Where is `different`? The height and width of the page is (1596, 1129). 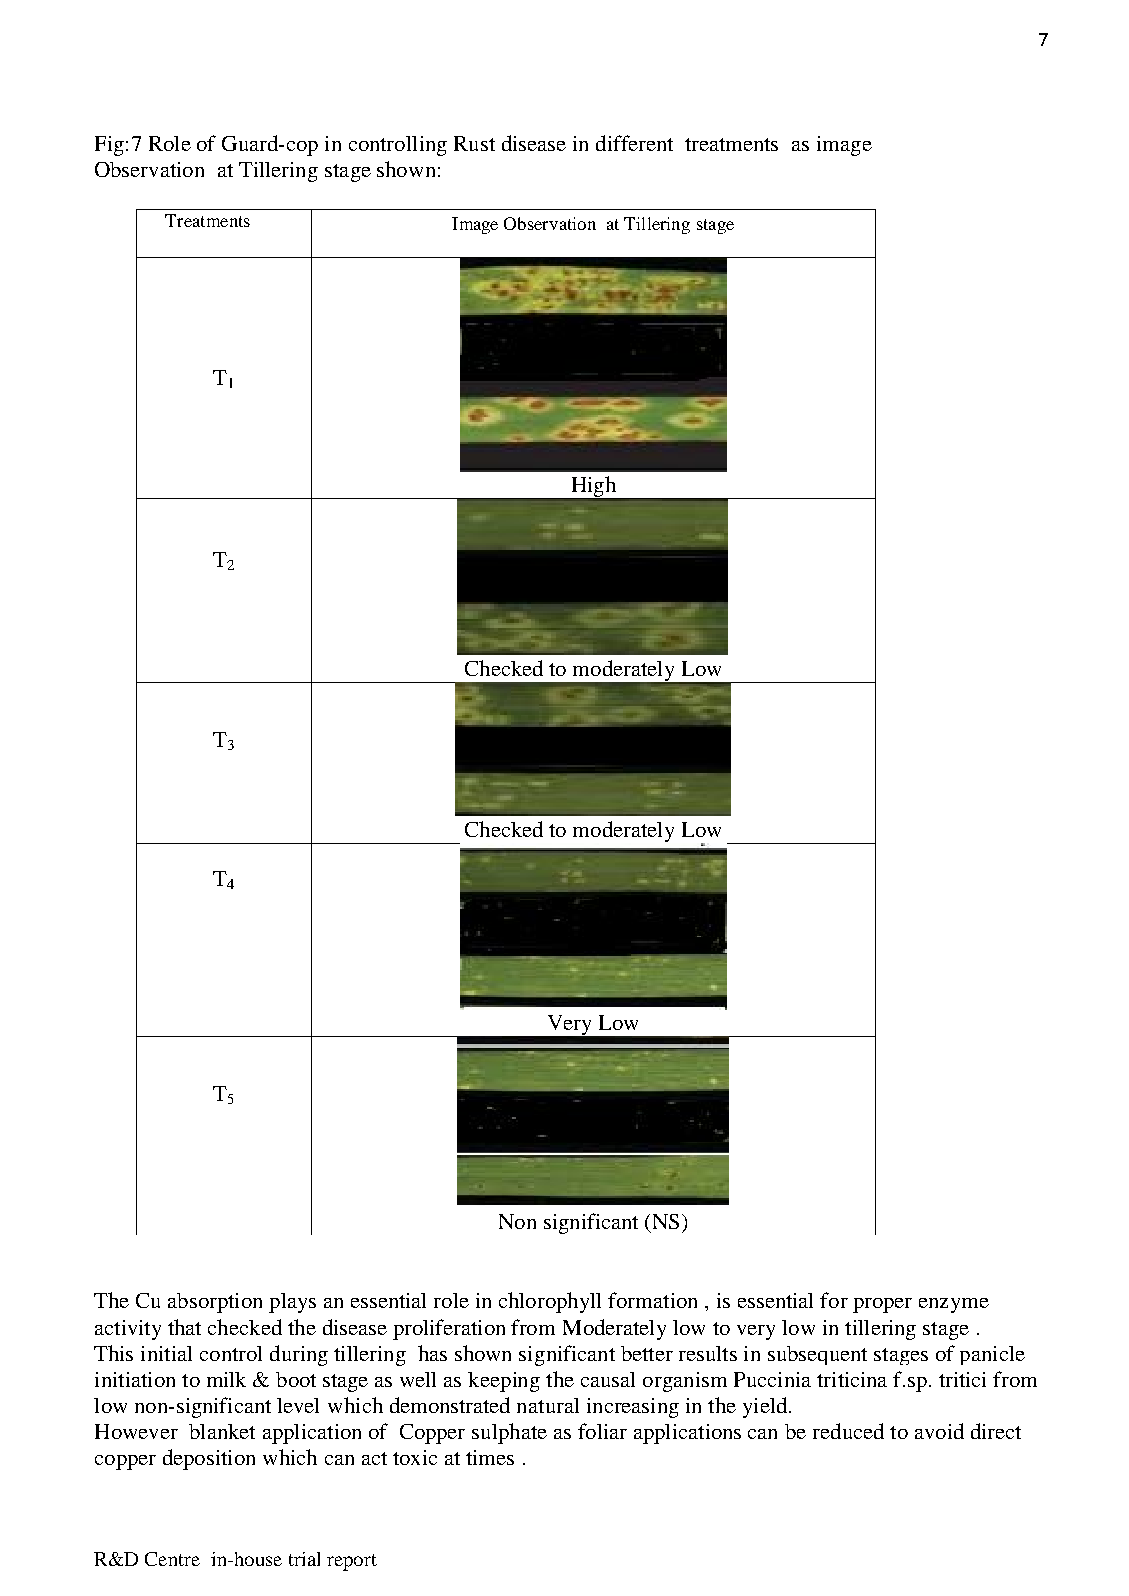
different is located at coordinates (634, 143).
